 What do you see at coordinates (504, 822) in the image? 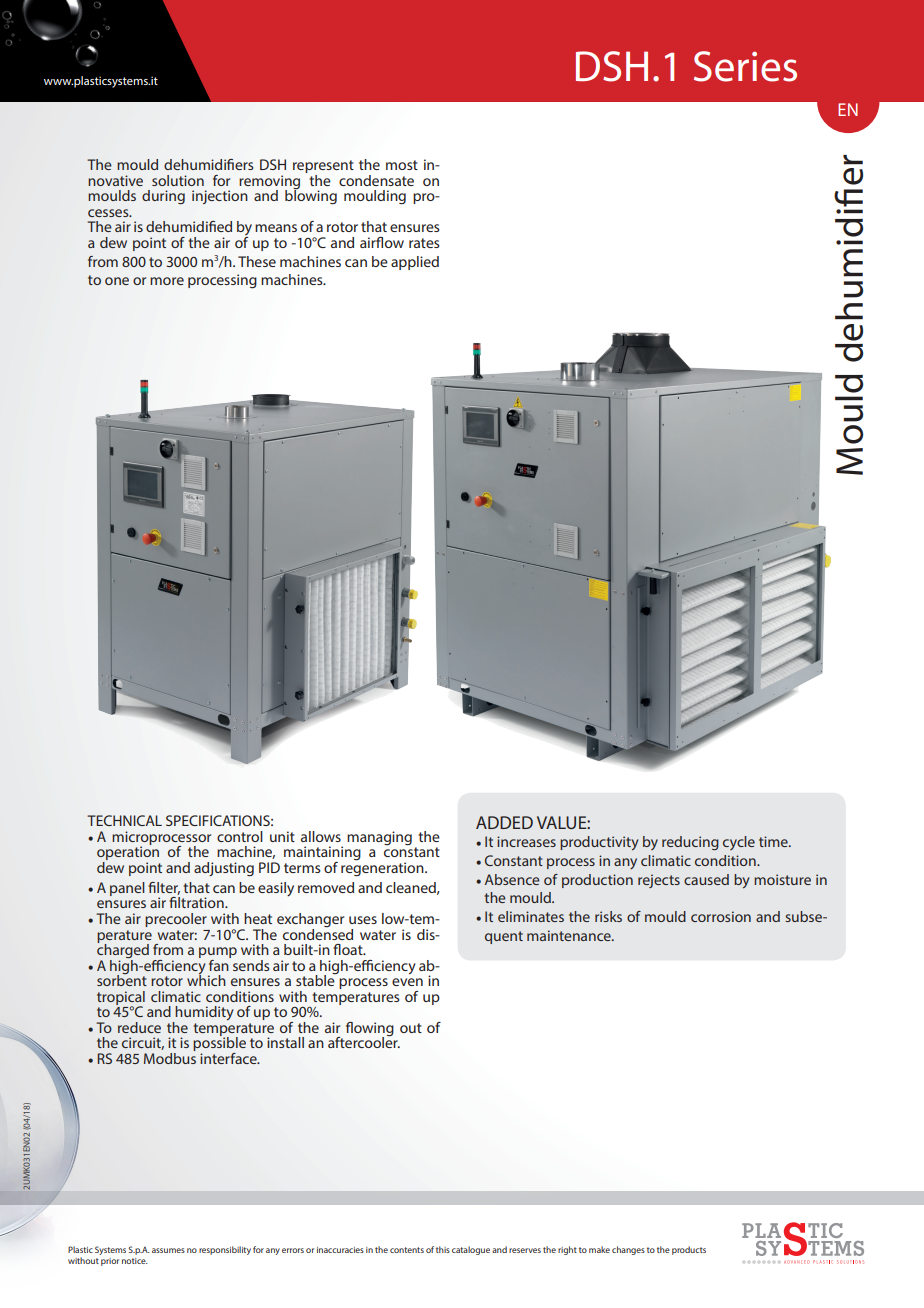
I see `ADDED` at bounding box center [504, 822].
